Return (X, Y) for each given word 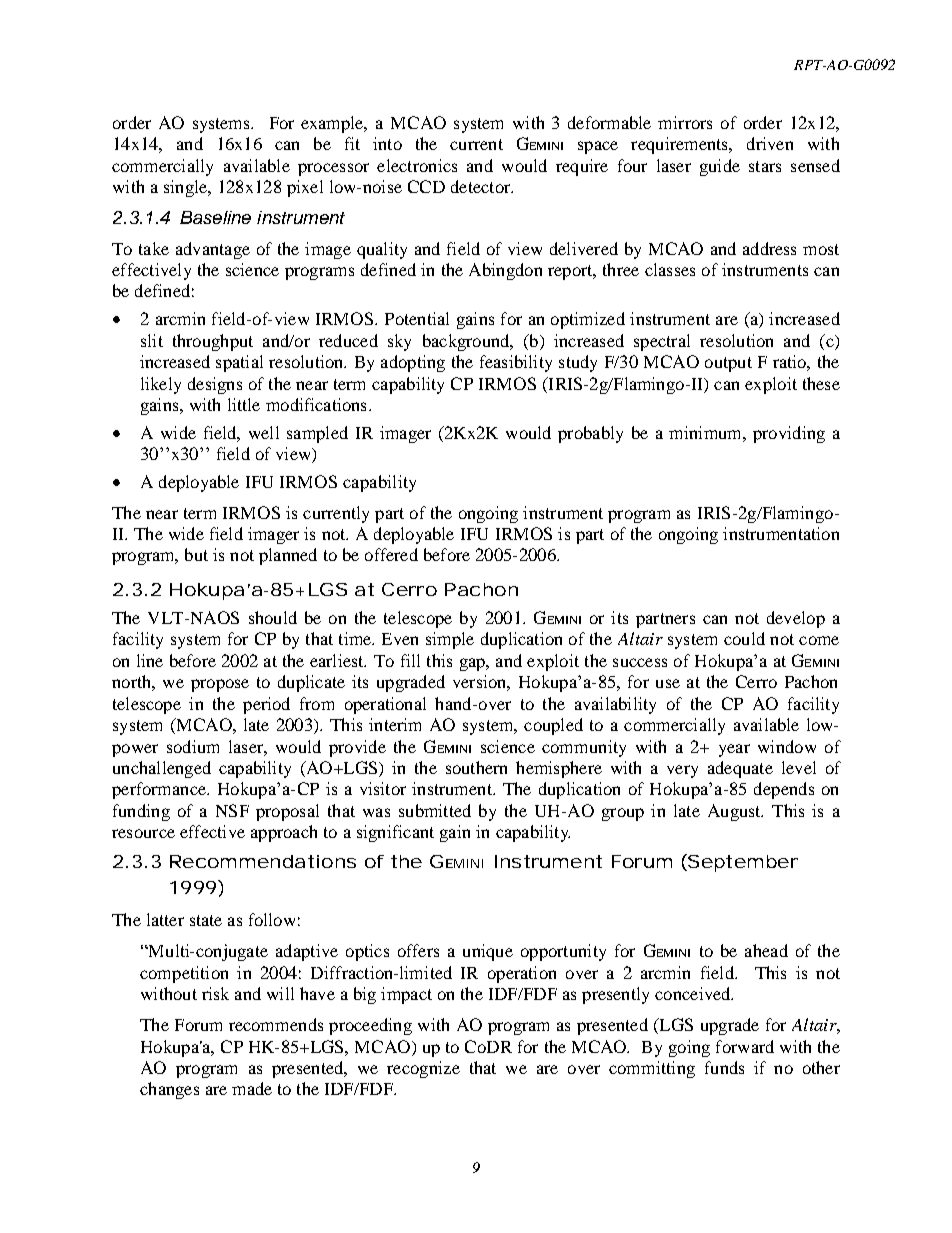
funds (724, 1067)
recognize (423, 1069)
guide (720, 167)
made (252, 1088)
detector (482, 186)
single (186, 188)
